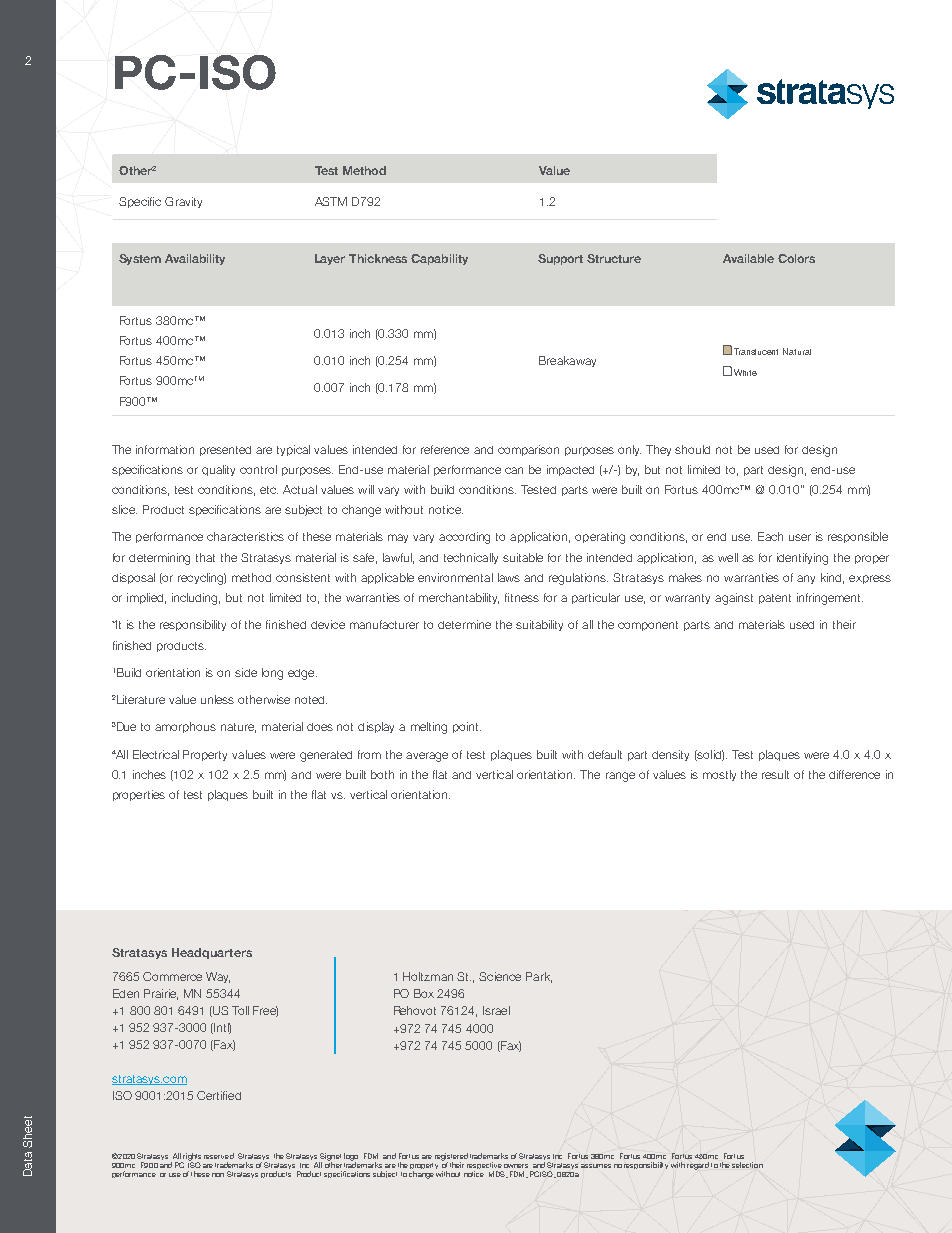 This screenshot has width=952, height=1233. I want to click on mostly, so click(719, 775).
